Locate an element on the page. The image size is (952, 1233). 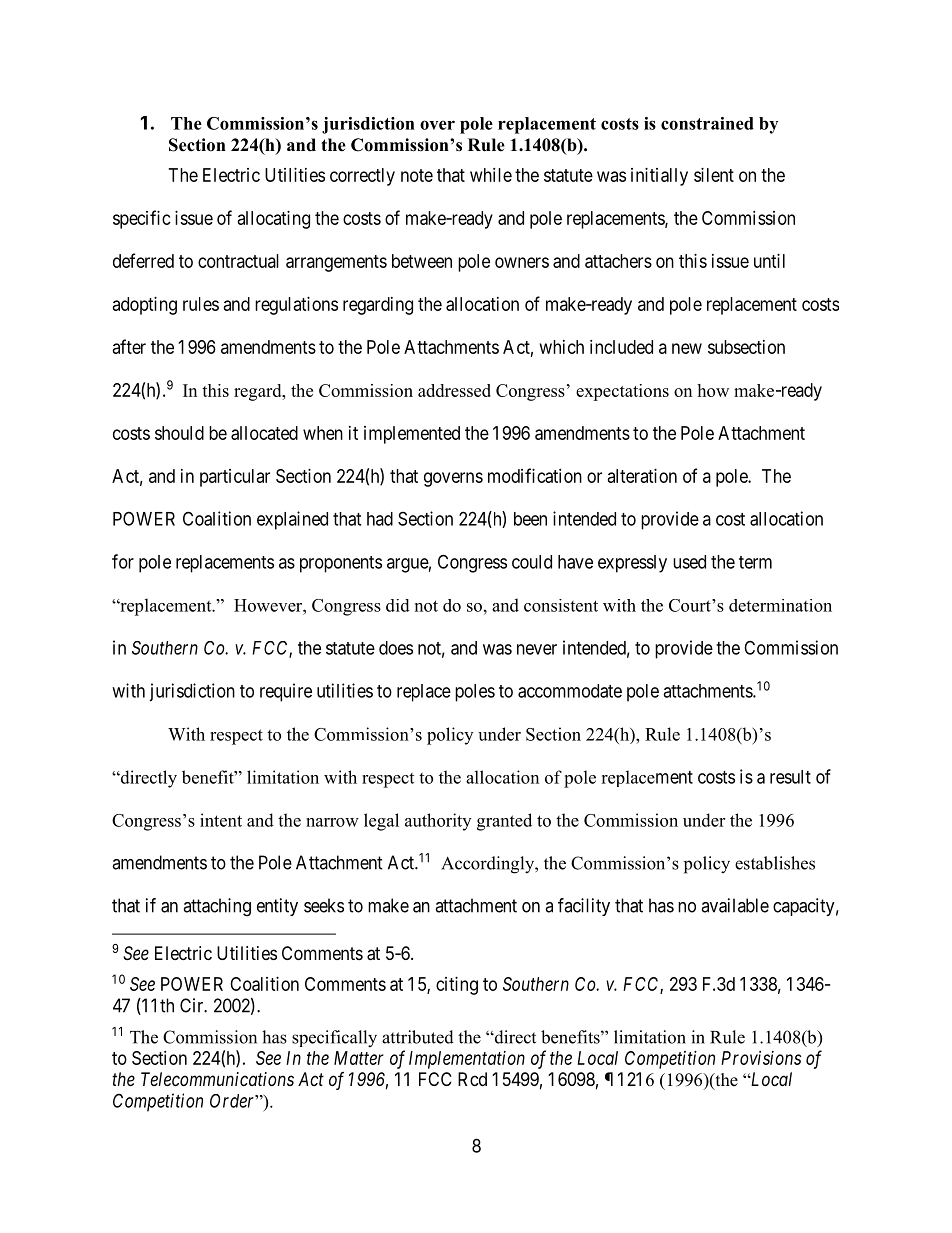
did is located at coordinates (398, 605).
